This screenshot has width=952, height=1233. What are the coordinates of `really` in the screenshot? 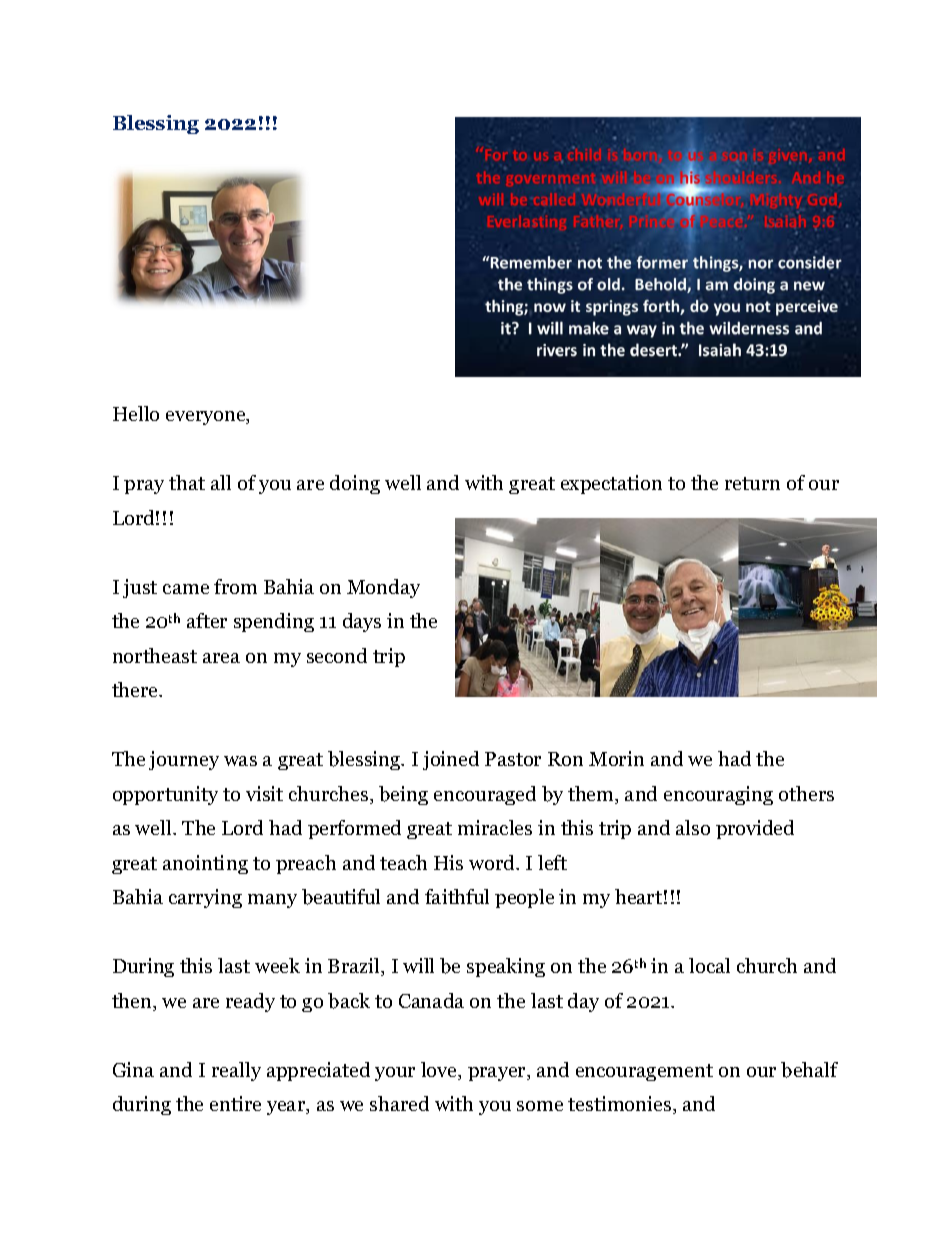 It's located at (236, 1071).
